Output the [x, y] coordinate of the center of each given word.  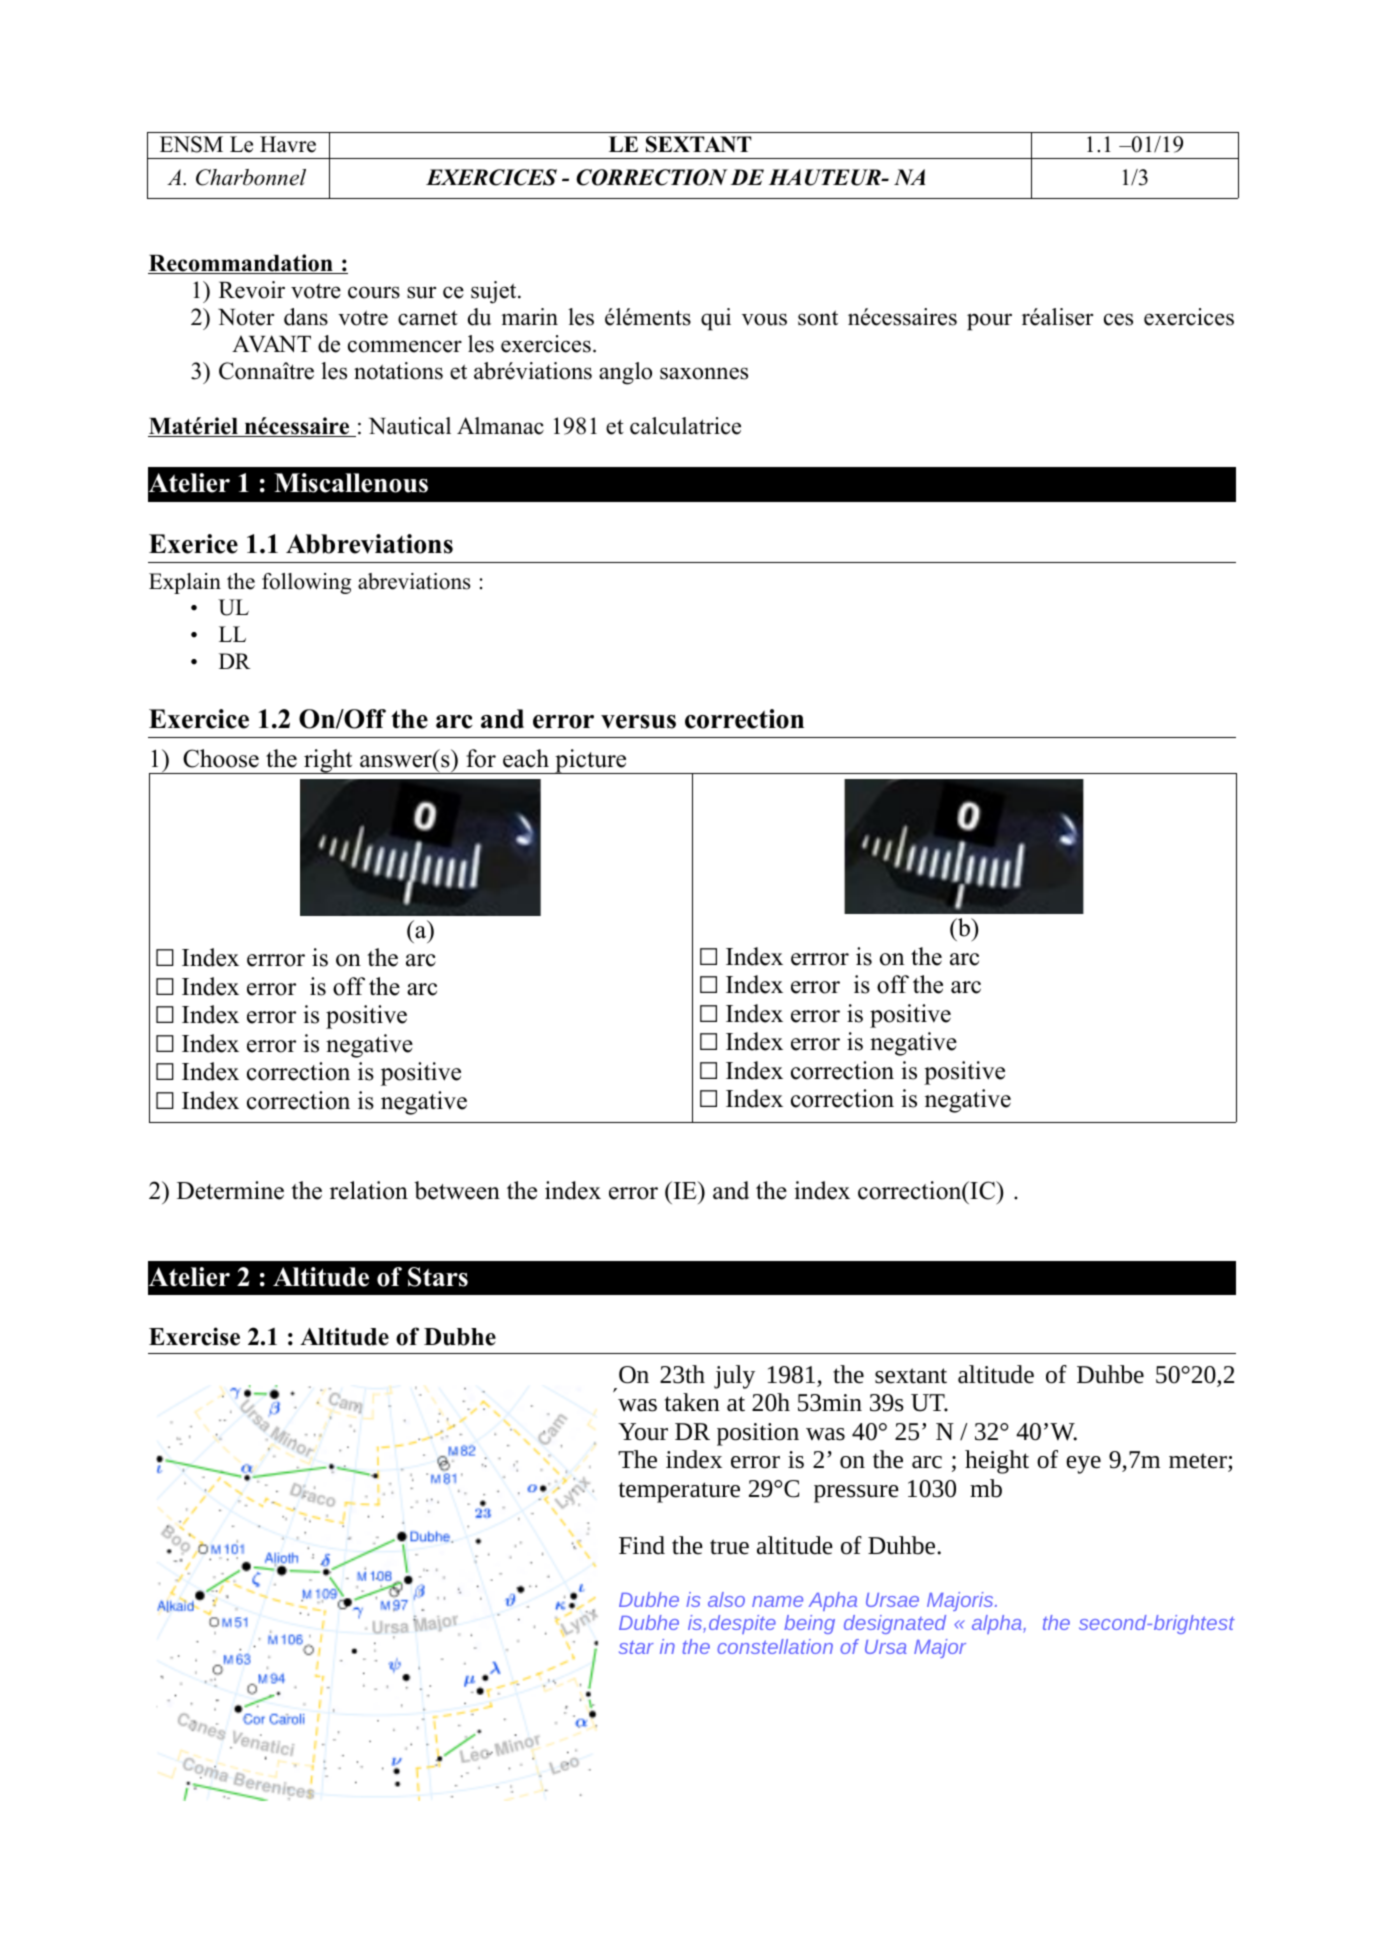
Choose [221, 758]
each [526, 758]
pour [989, 322]
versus [638, 722]
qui [716, 319]
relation [369, 1190]
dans [306, 317]
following [306, 583]
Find [642, 1545]
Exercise [194, 1336]
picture [591, 761]
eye [1083, 1465]
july [734, 1377]
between [457, 1190]
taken [692, 1402]
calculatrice [685, 426]
